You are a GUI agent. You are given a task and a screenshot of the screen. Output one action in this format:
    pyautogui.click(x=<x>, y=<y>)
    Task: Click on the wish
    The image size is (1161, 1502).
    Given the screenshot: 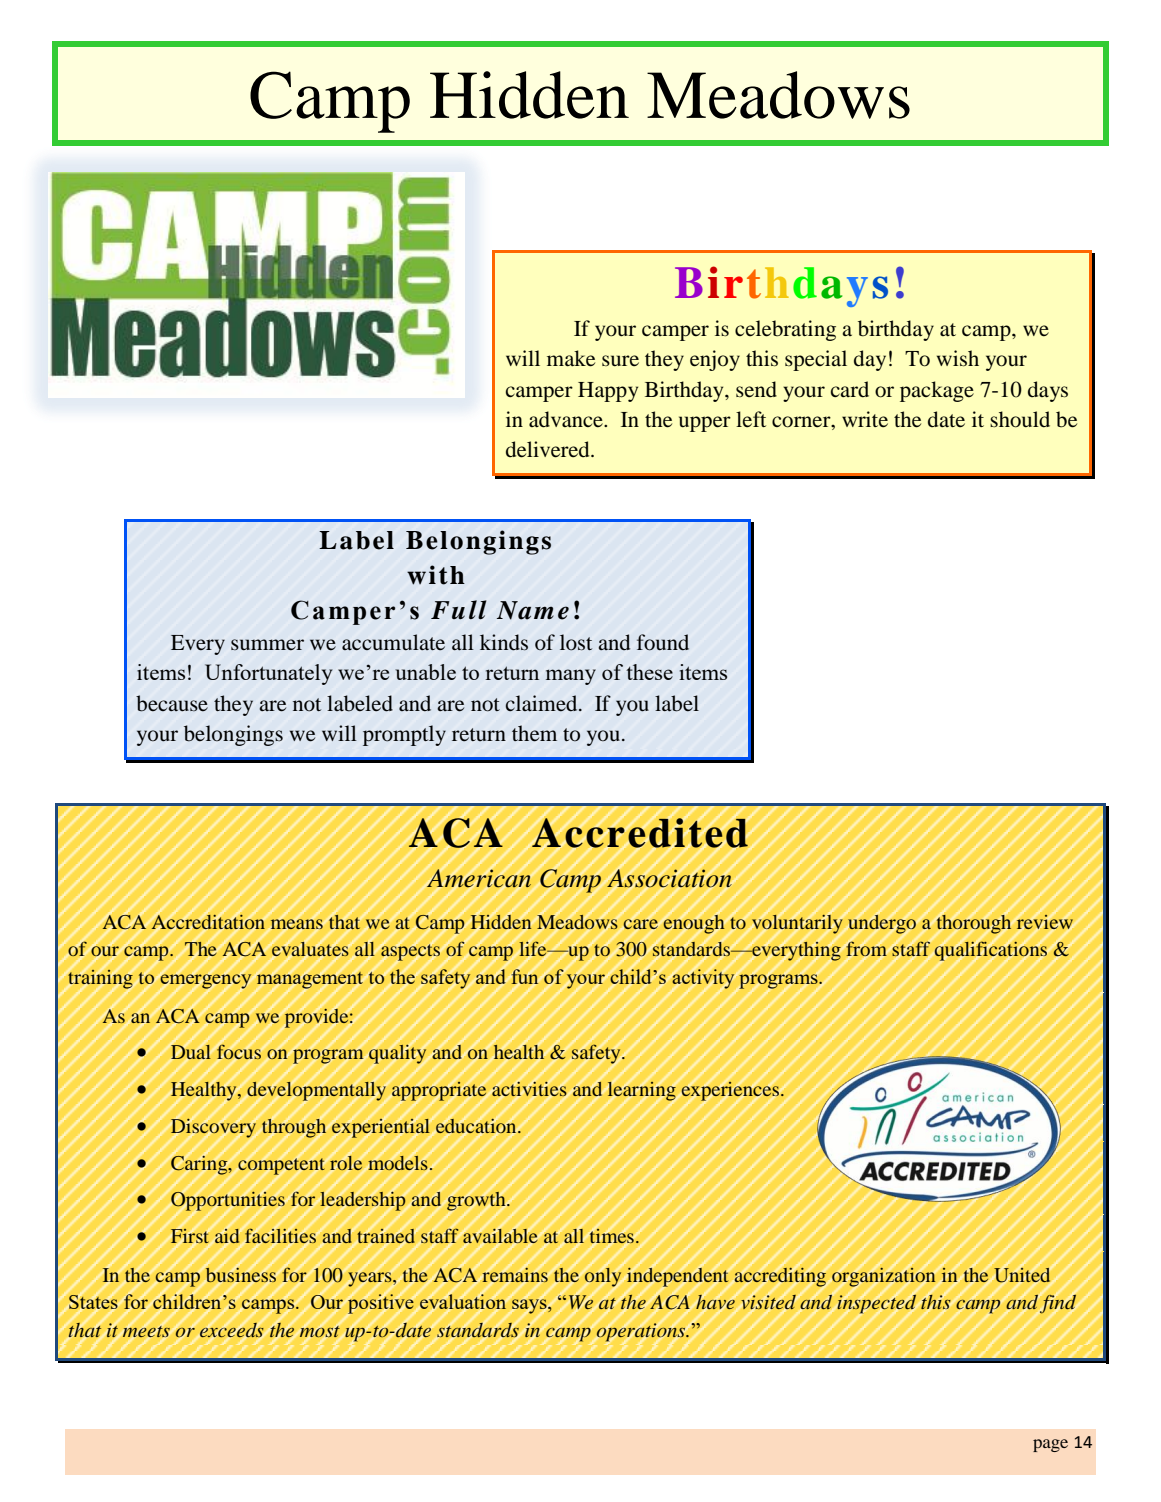 What is the action you would take?
    pyautogui.click(x=958, y=358)
